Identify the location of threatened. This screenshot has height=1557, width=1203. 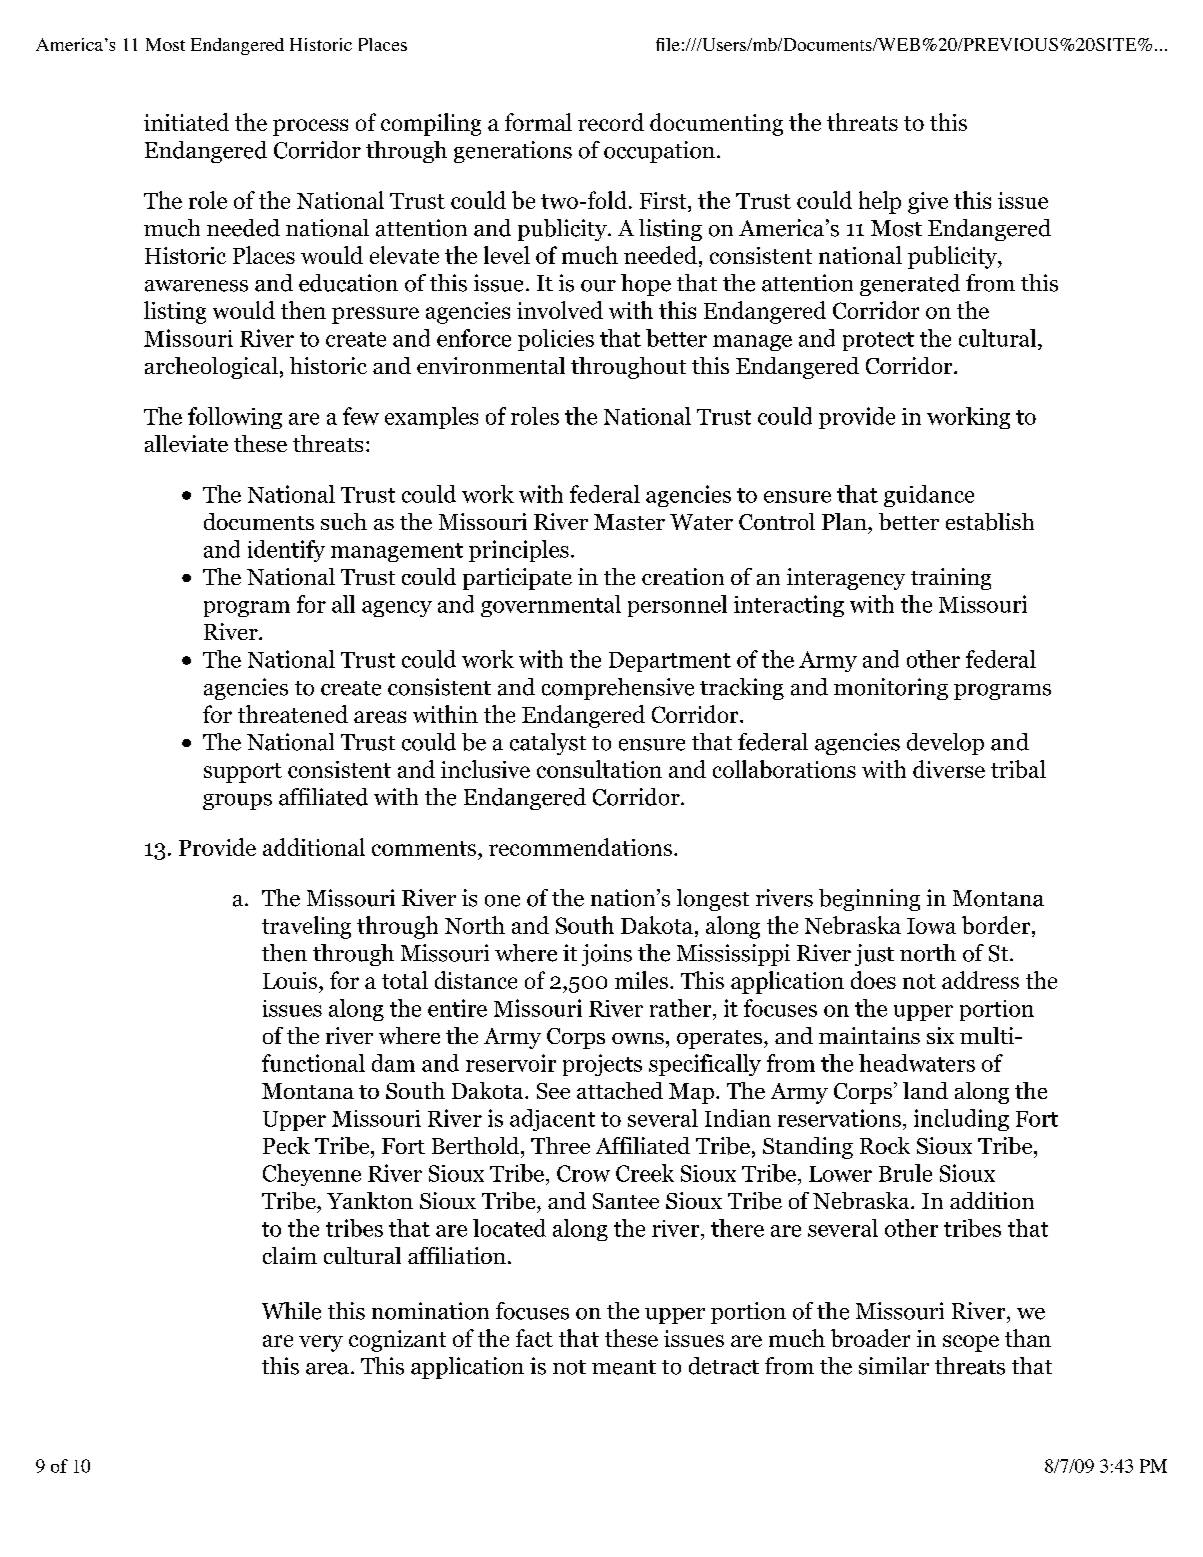
(293, 714).
